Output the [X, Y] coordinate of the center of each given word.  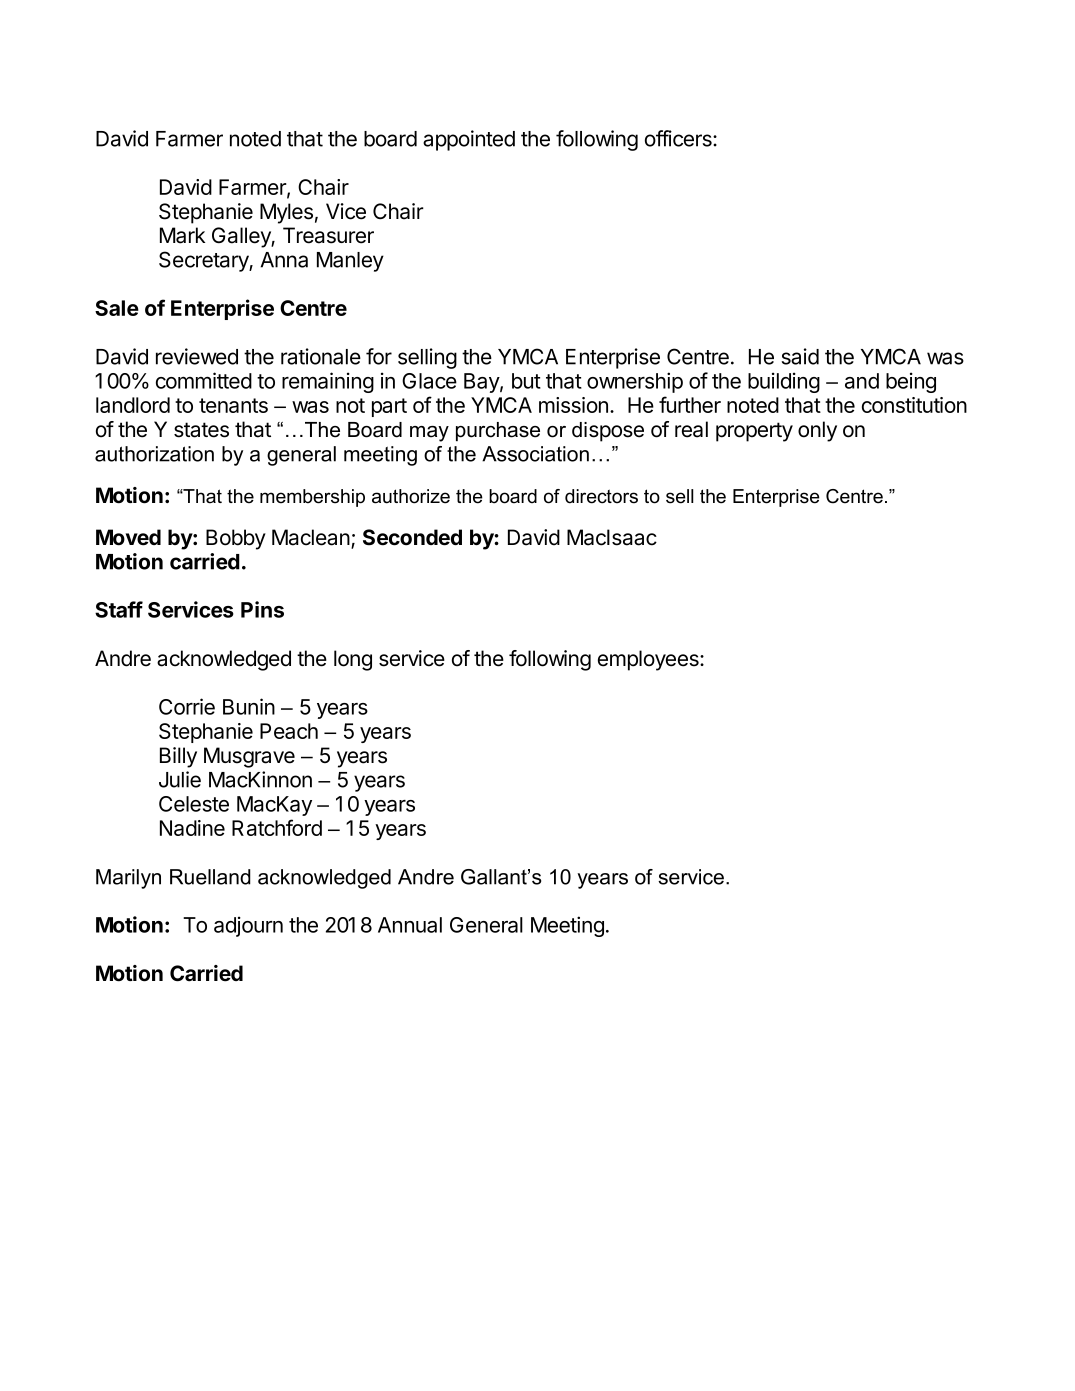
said [800, 356]
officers [679, 138]
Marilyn [128, 879]
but [526, 381]
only [817, 431]
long [353, 660]
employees [649, 660]
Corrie [187, 706]
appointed [469, 140]
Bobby [236, 539]
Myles [286, 213]
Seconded [412, 537]
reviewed [197, 356]
